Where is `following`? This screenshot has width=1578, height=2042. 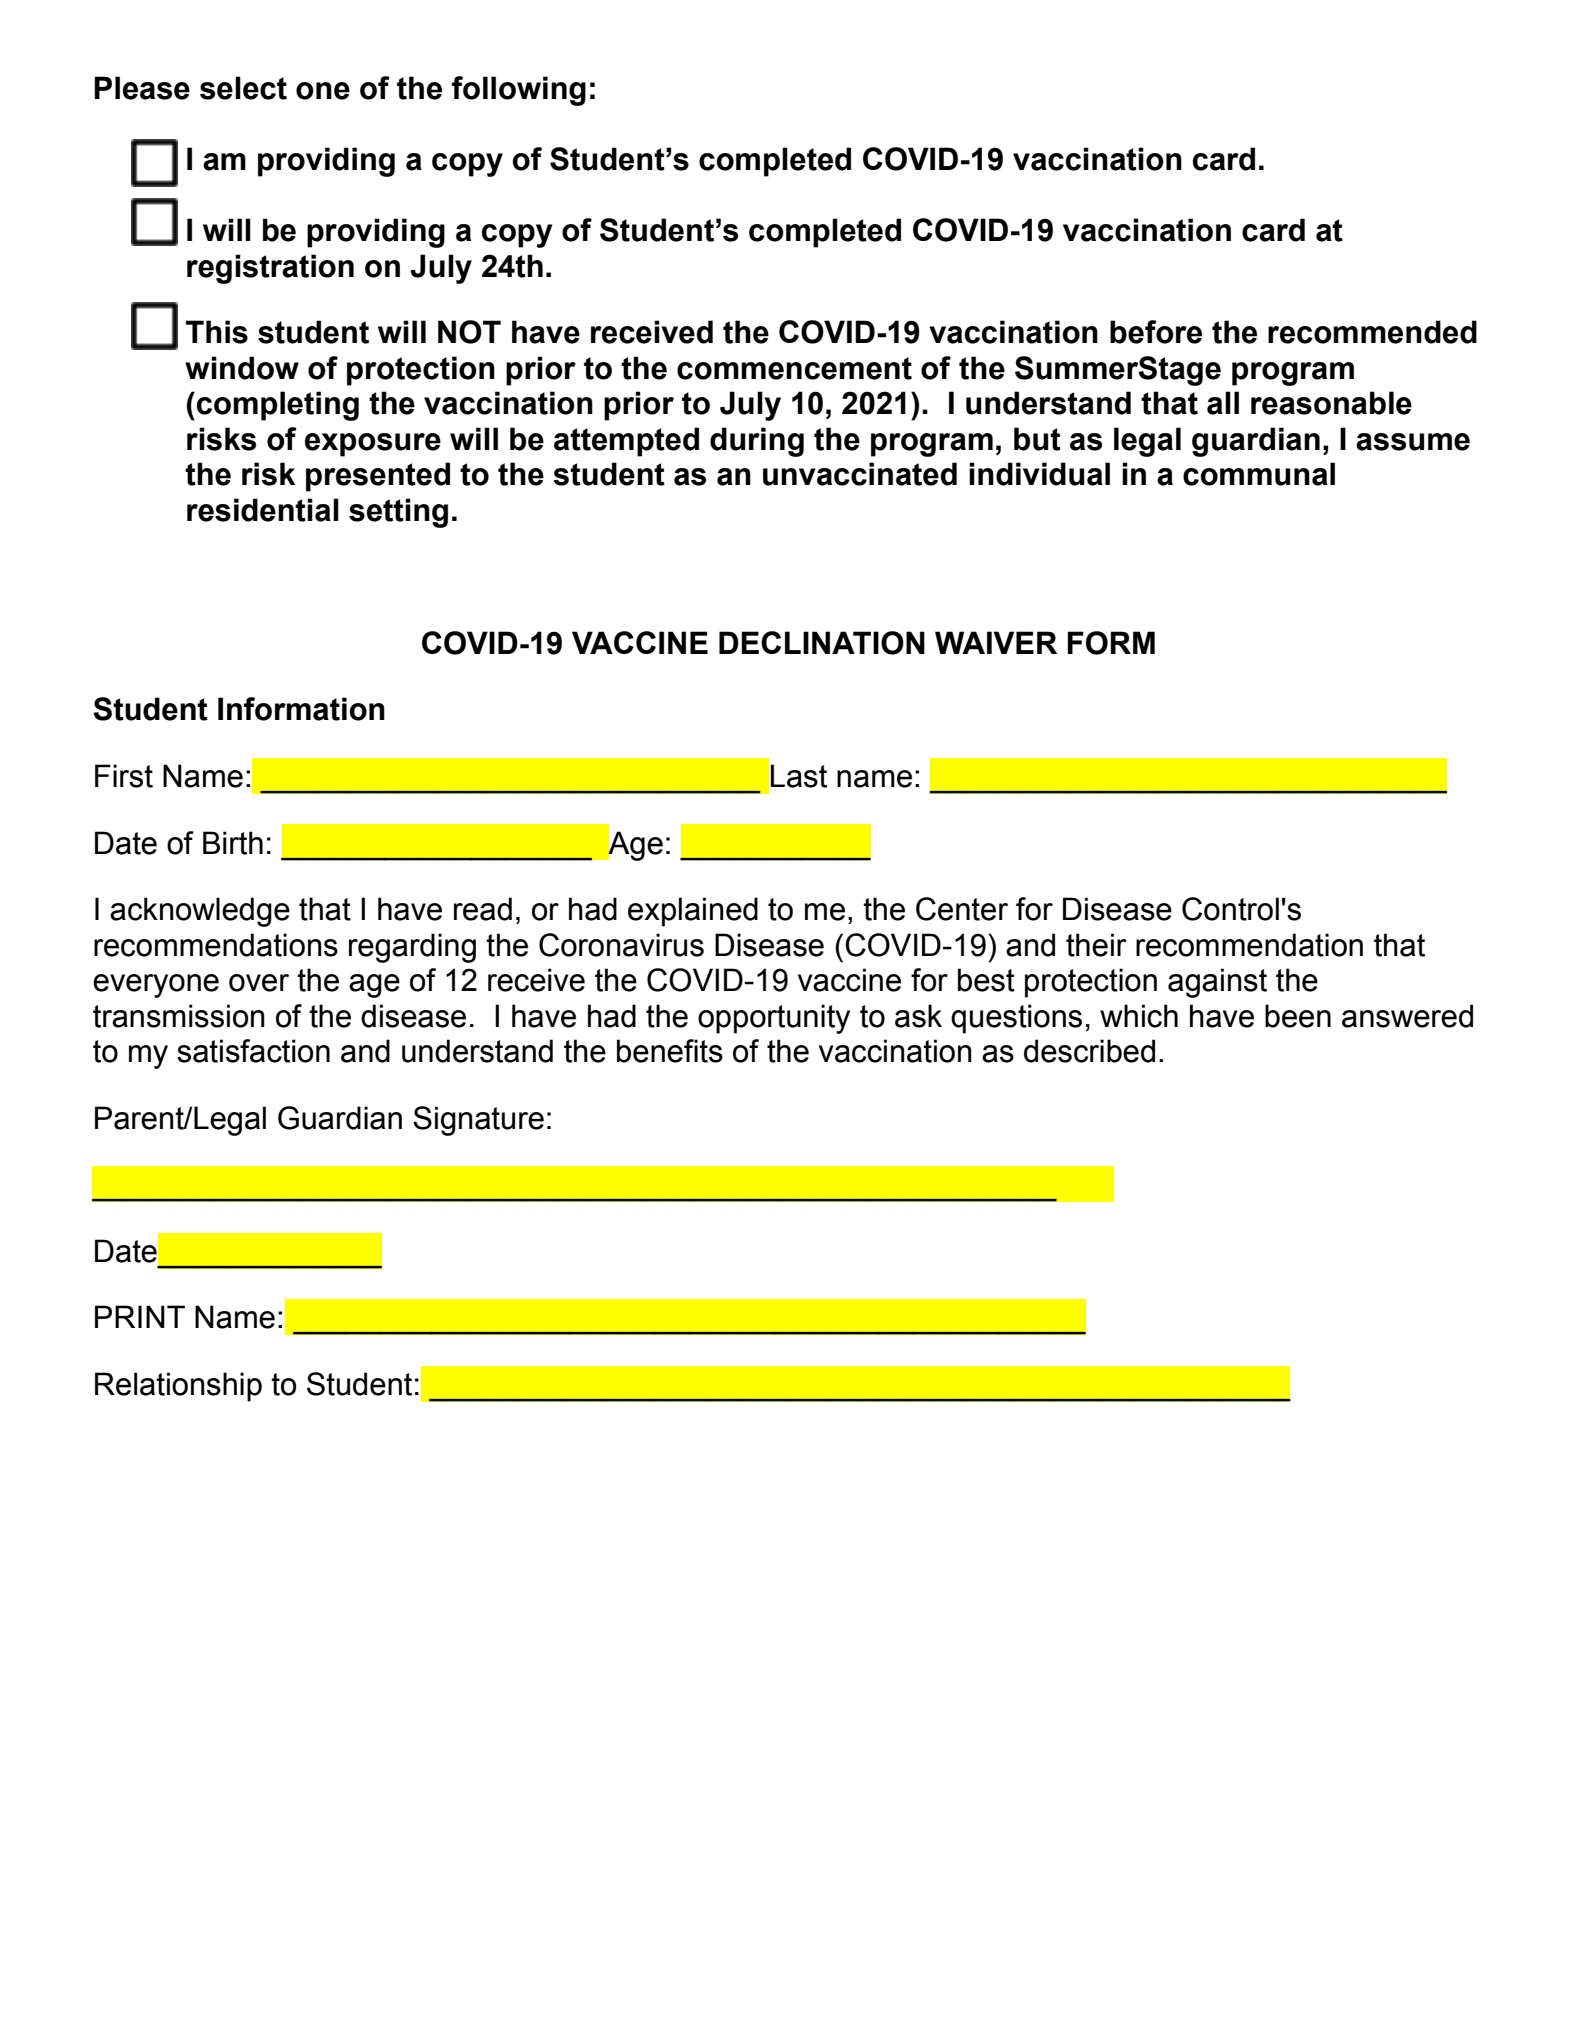 following is located at coordinates (519, 91).
